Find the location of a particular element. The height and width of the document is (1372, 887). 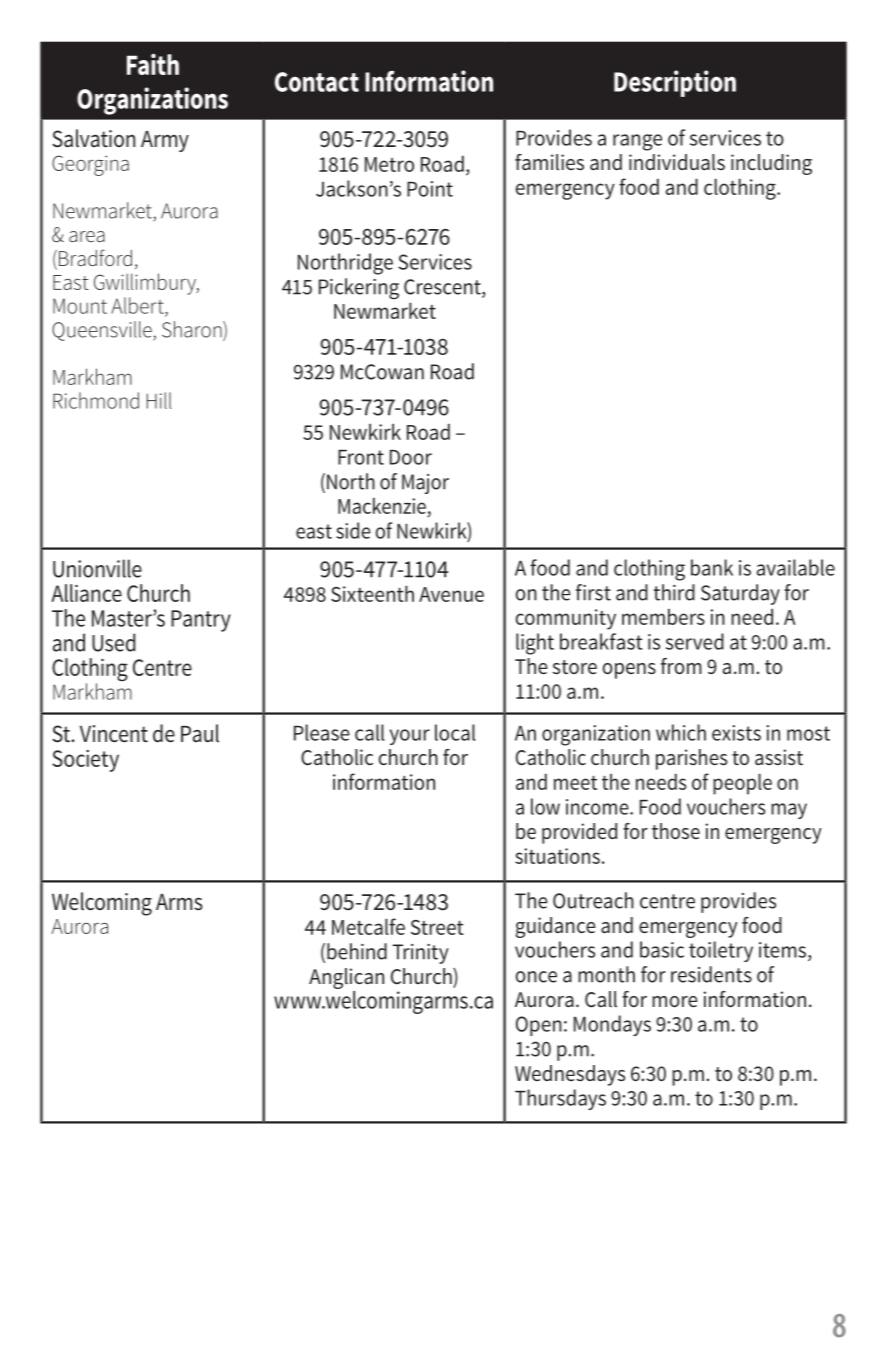

Metro is located at coordinates (389, 164).
